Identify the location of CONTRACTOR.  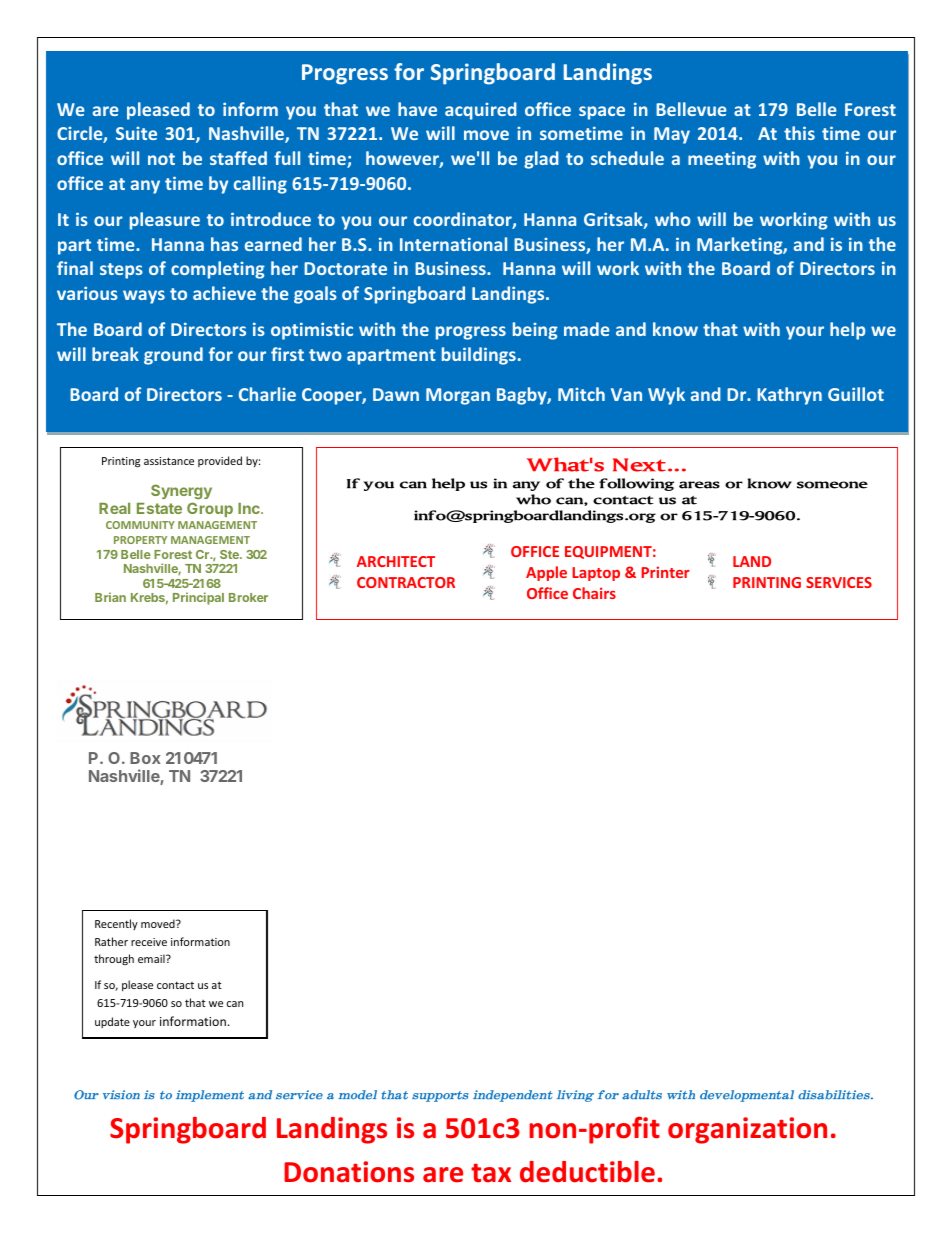
(406, 582).
